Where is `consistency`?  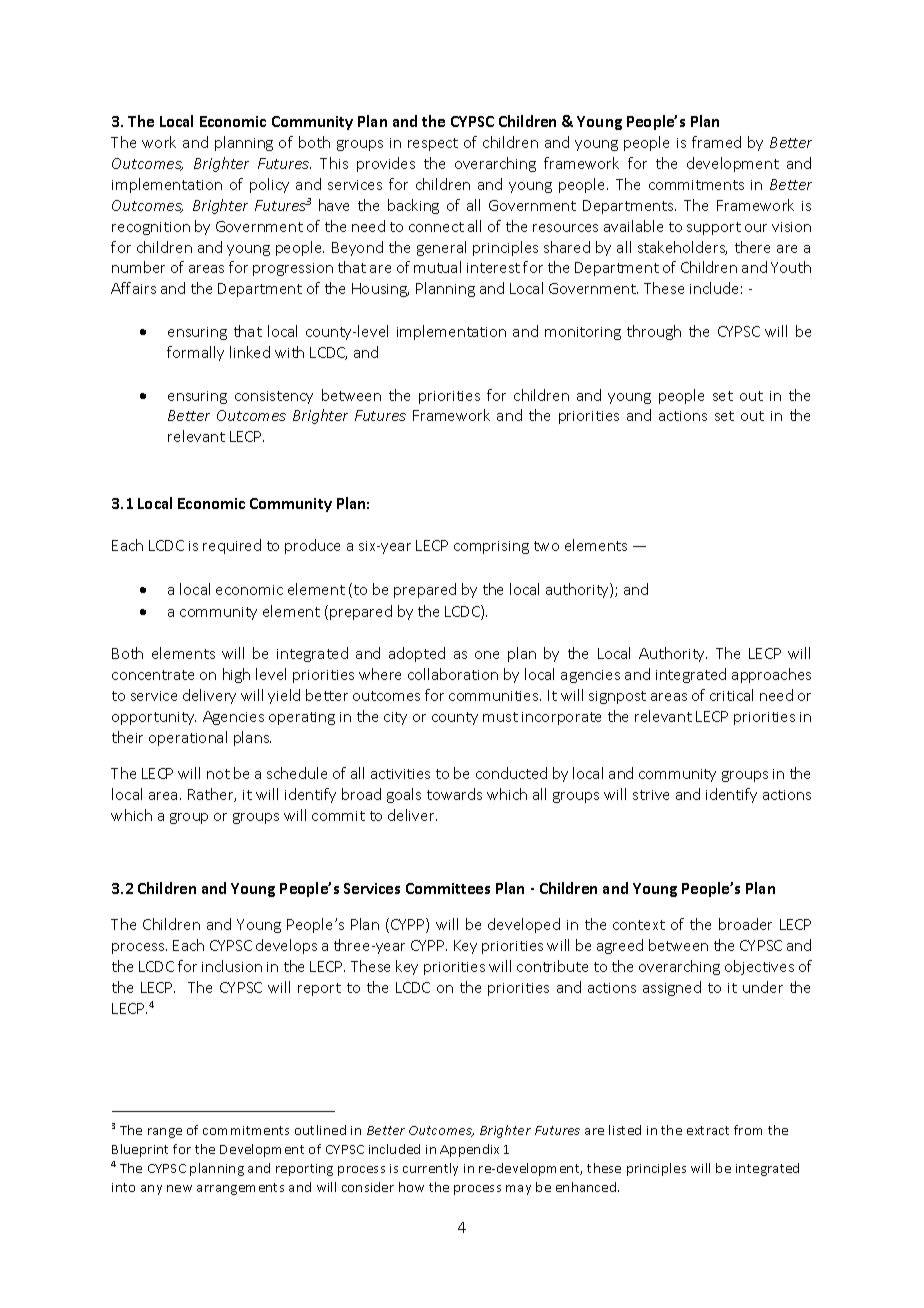 consistency is located at coordinates (274, 397).
